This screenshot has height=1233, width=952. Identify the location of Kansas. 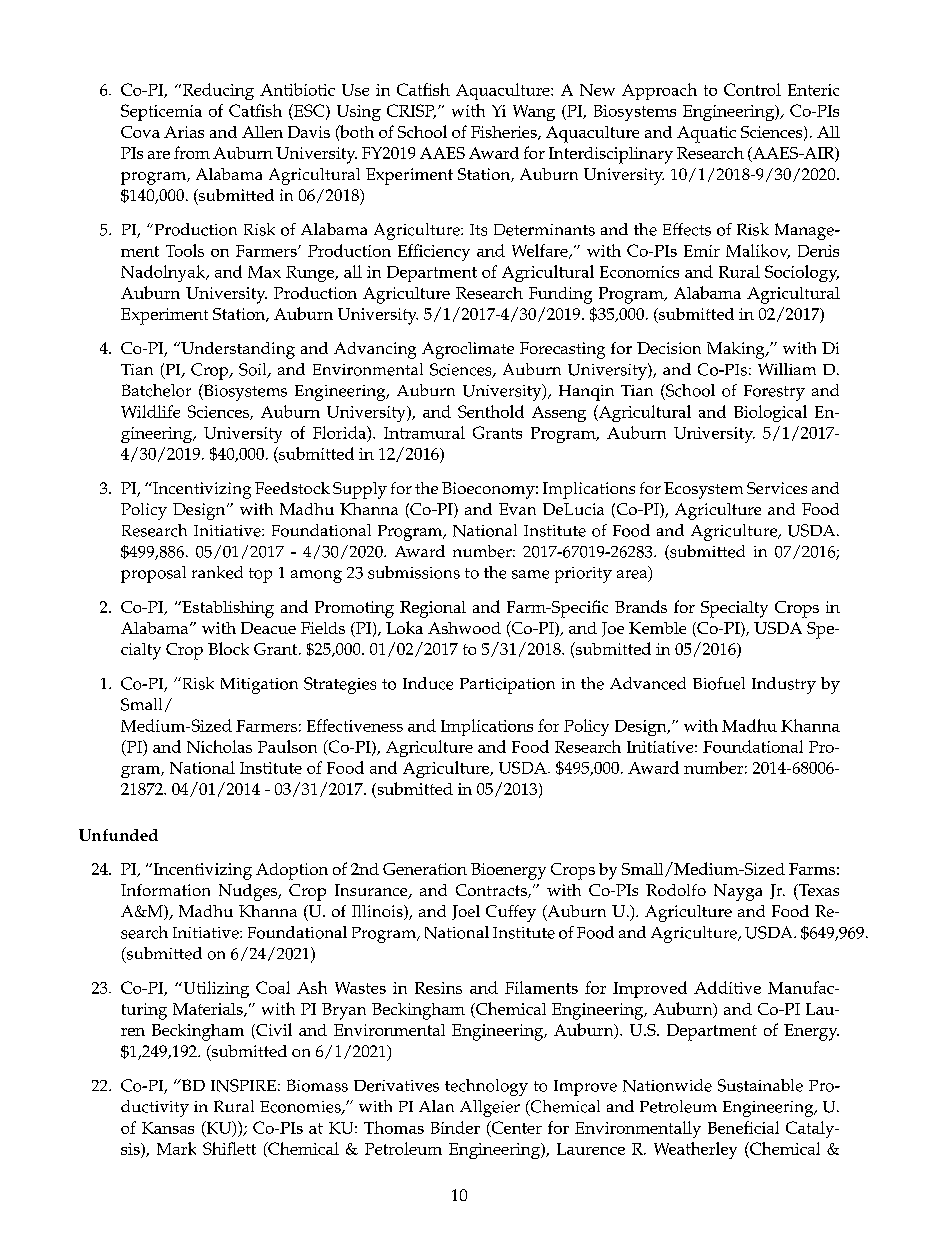
(168, 1128).
